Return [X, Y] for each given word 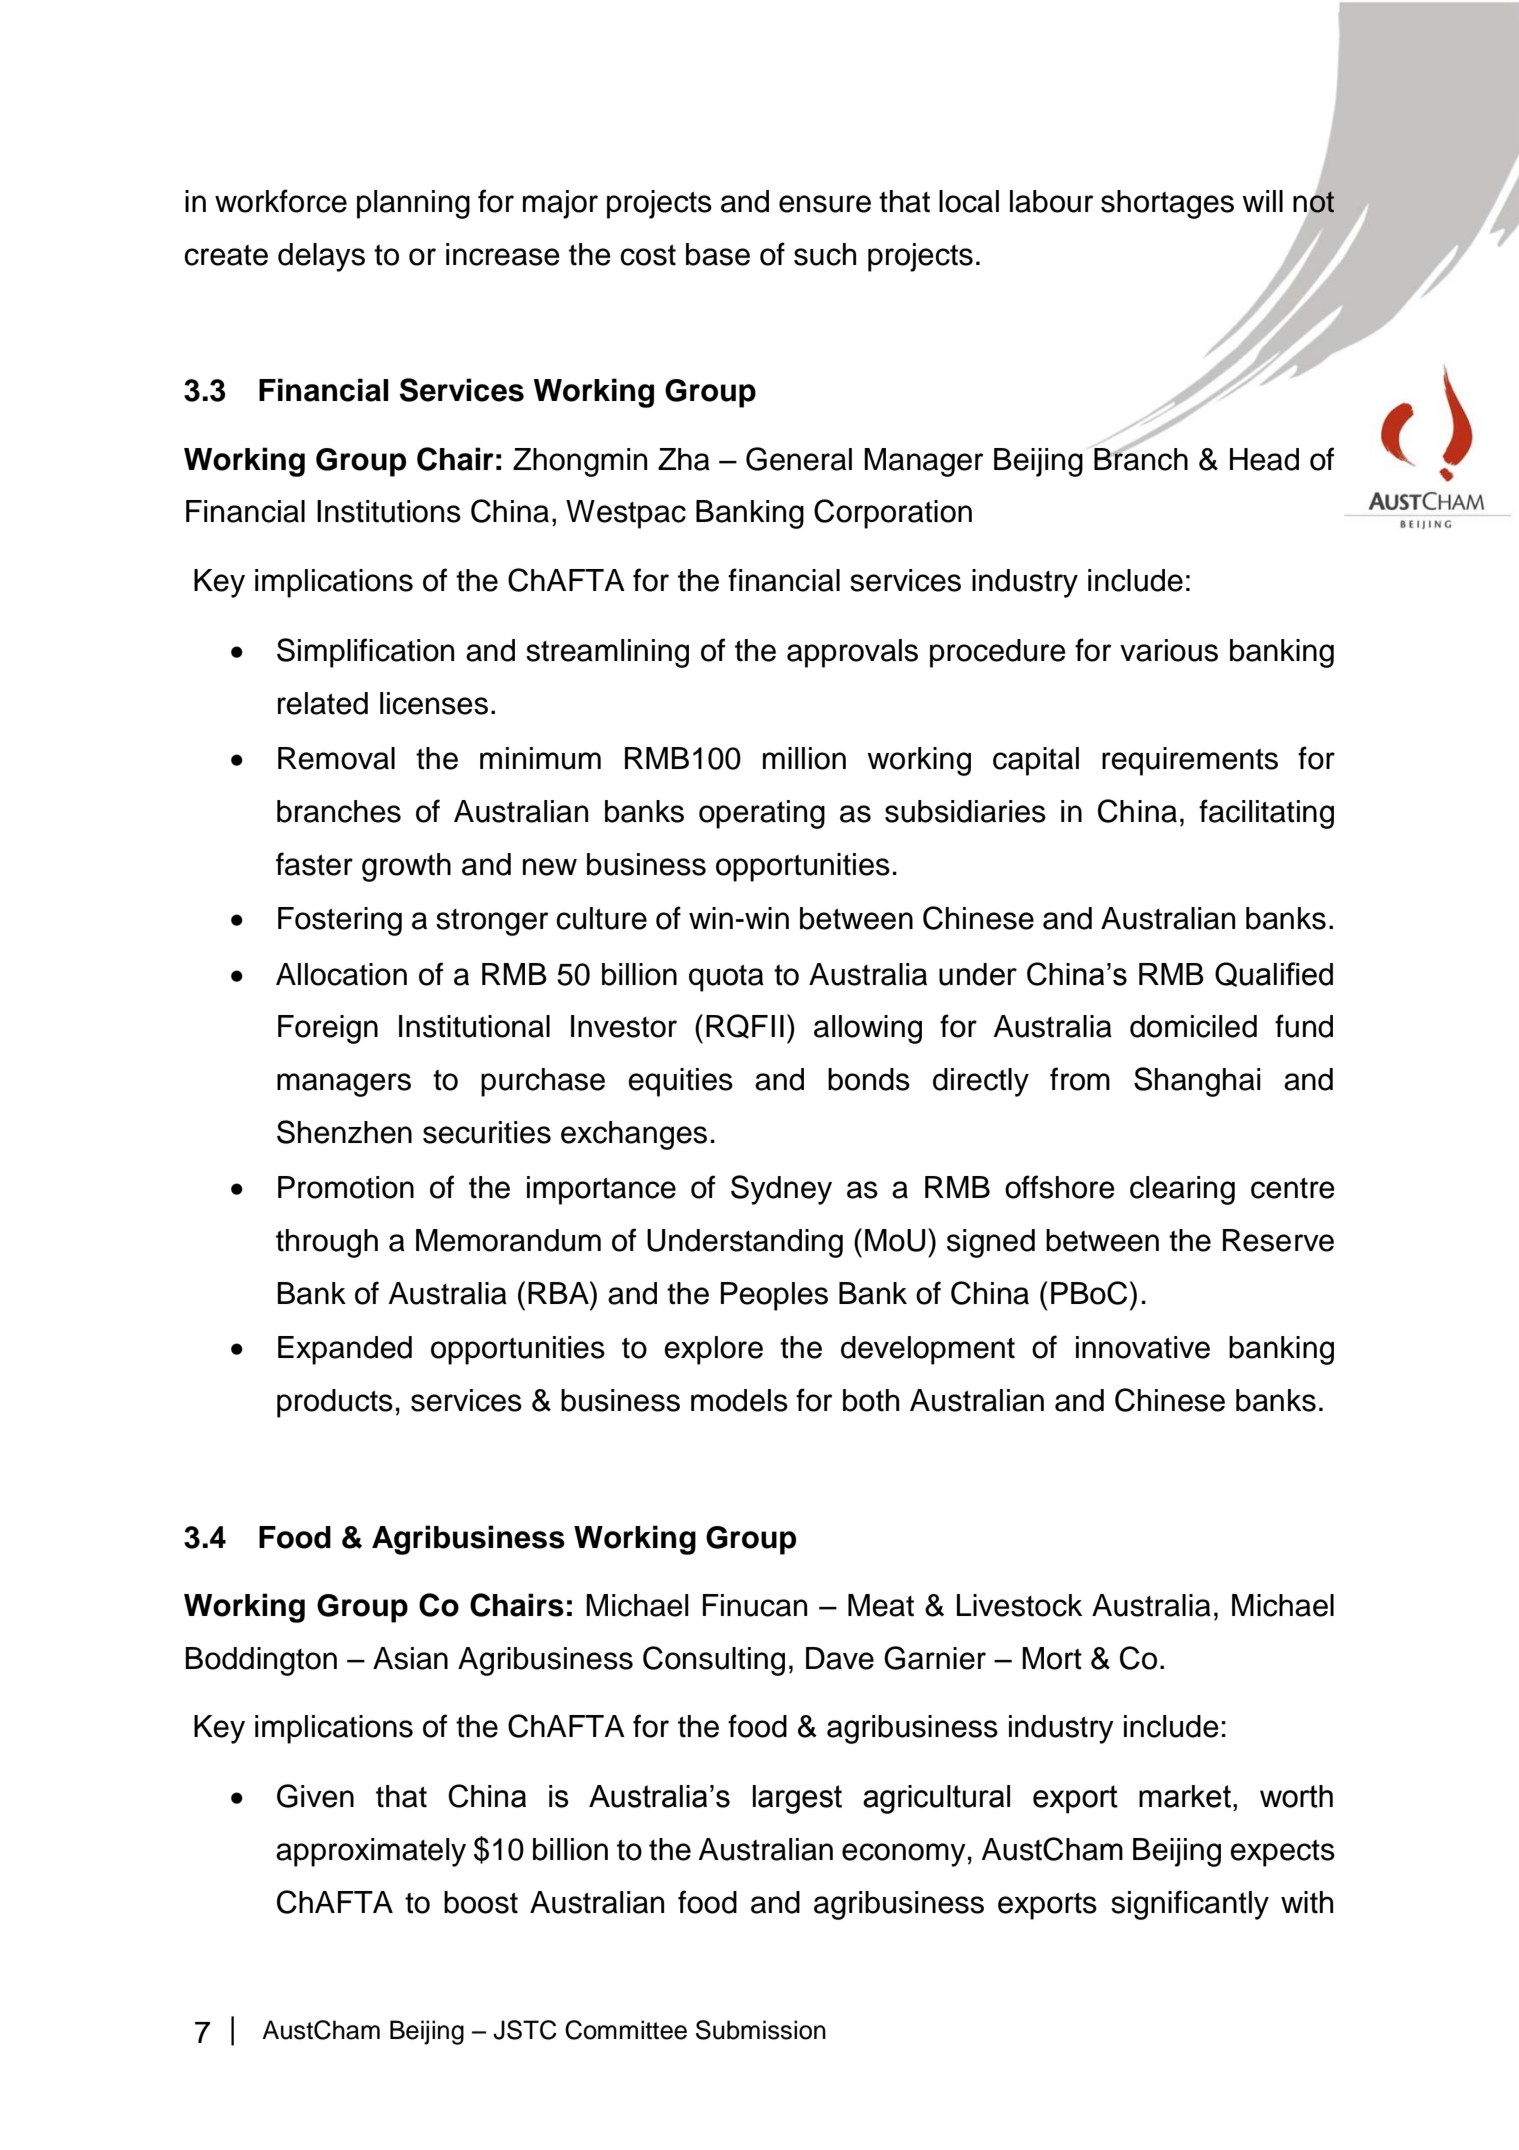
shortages [1167, 204]
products [335, 1403]
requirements [1190, 761]
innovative [1143, 1347]
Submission [761, 2030]
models [739, 1400]
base [718, 254]
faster [314, 864]
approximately [371, 1852]
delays [321, 257]
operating [762, 814]
